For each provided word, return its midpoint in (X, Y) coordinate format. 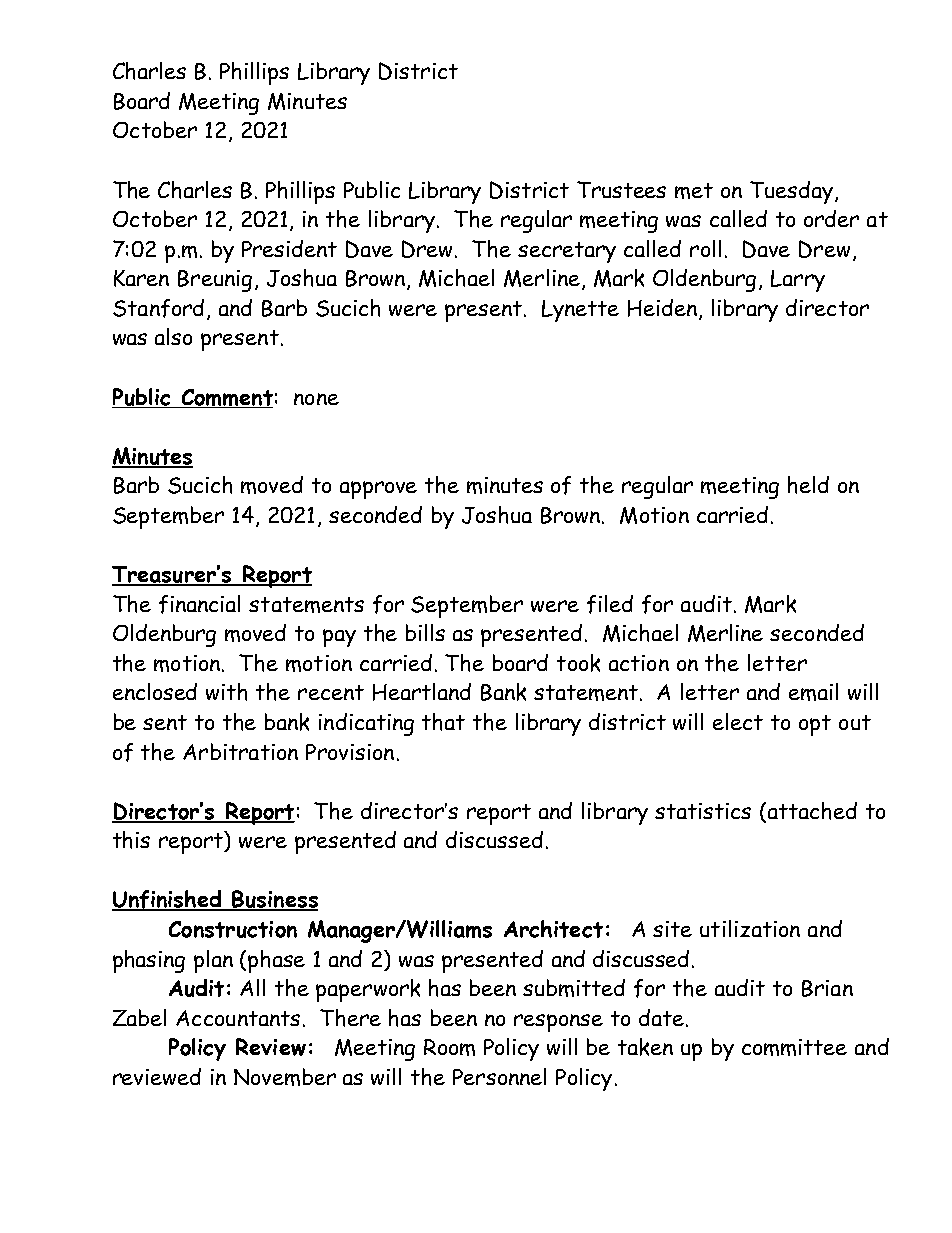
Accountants (238, 1018)
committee (794, 1047)
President (289, 248)
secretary (567, 252)
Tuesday (791, 192)
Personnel (499, 1076)
